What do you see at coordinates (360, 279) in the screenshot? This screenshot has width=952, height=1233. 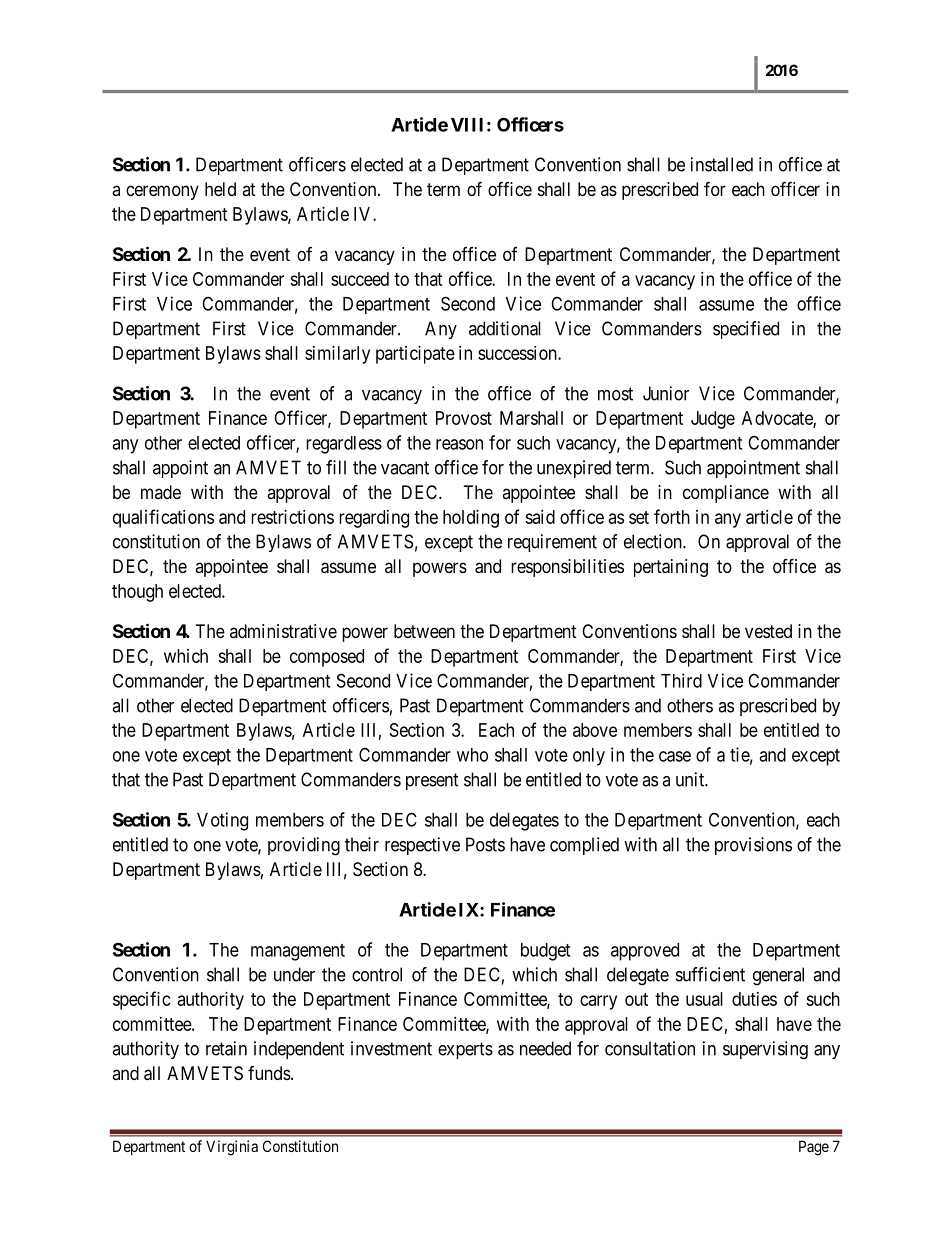 I see `succeed` at bounding box center [360, 279].
